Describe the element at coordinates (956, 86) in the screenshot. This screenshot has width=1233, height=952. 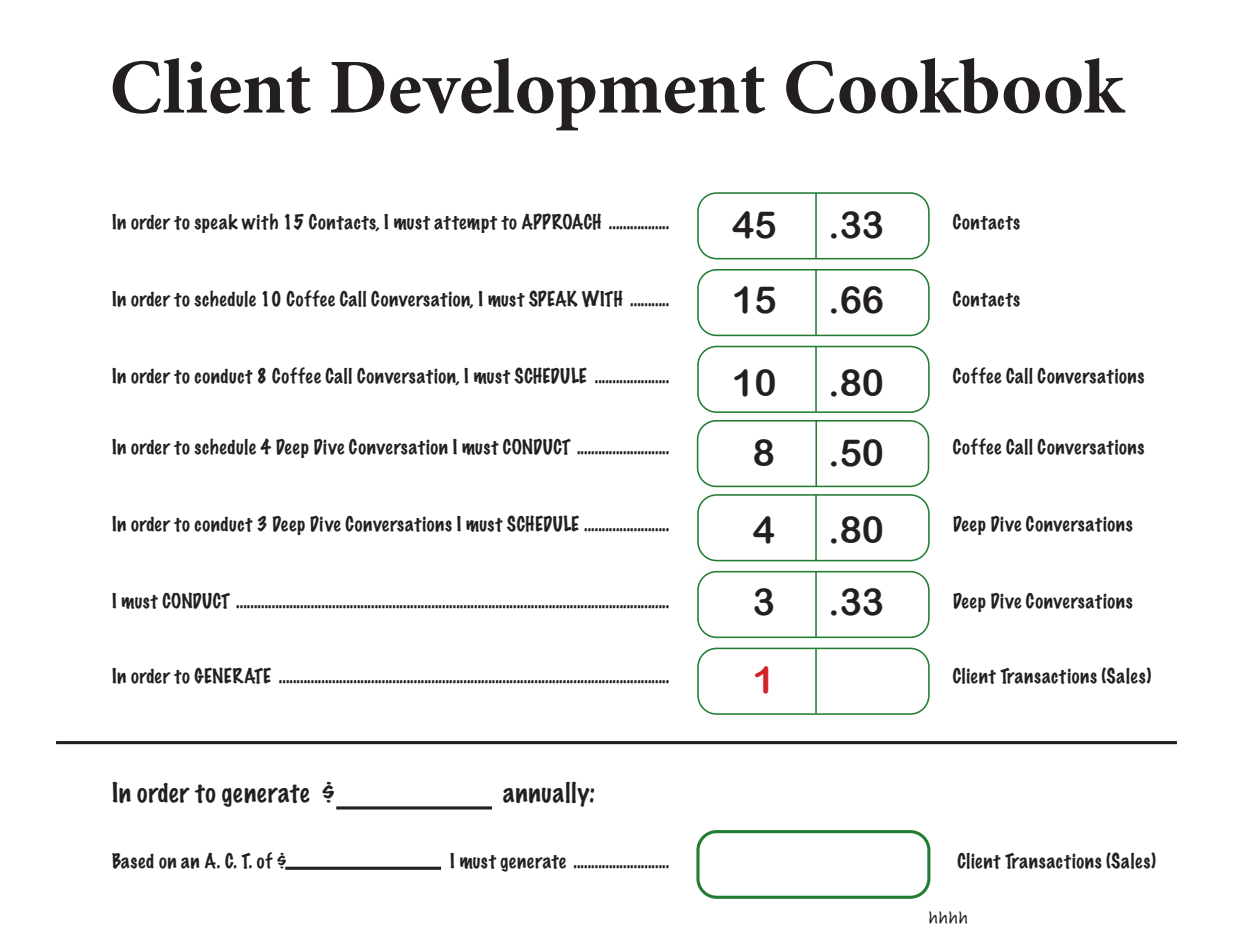
I see `Cookbook` at that location.
